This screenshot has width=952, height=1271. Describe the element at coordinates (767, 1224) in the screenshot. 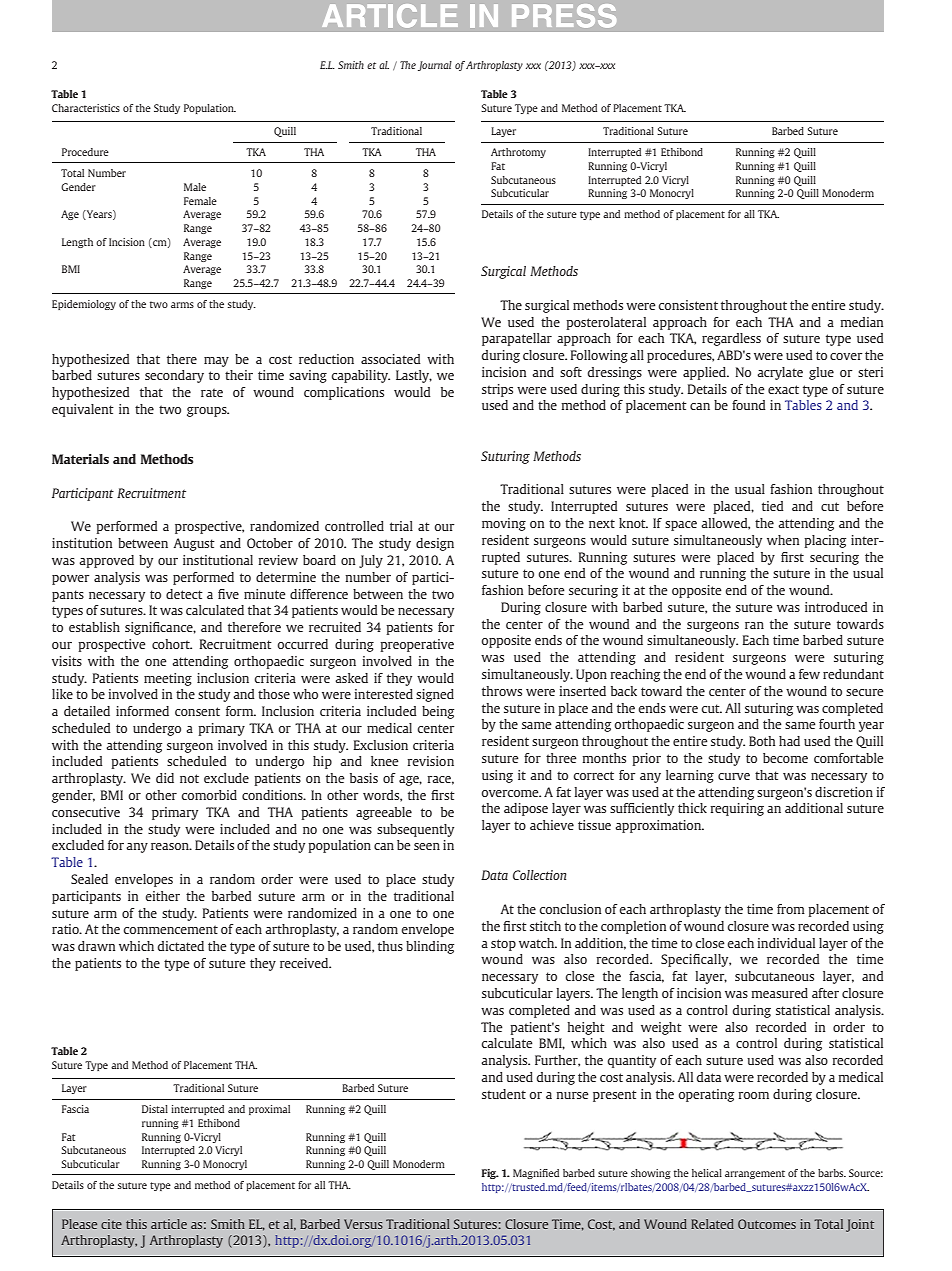

I see `Outcomes` at that location.
